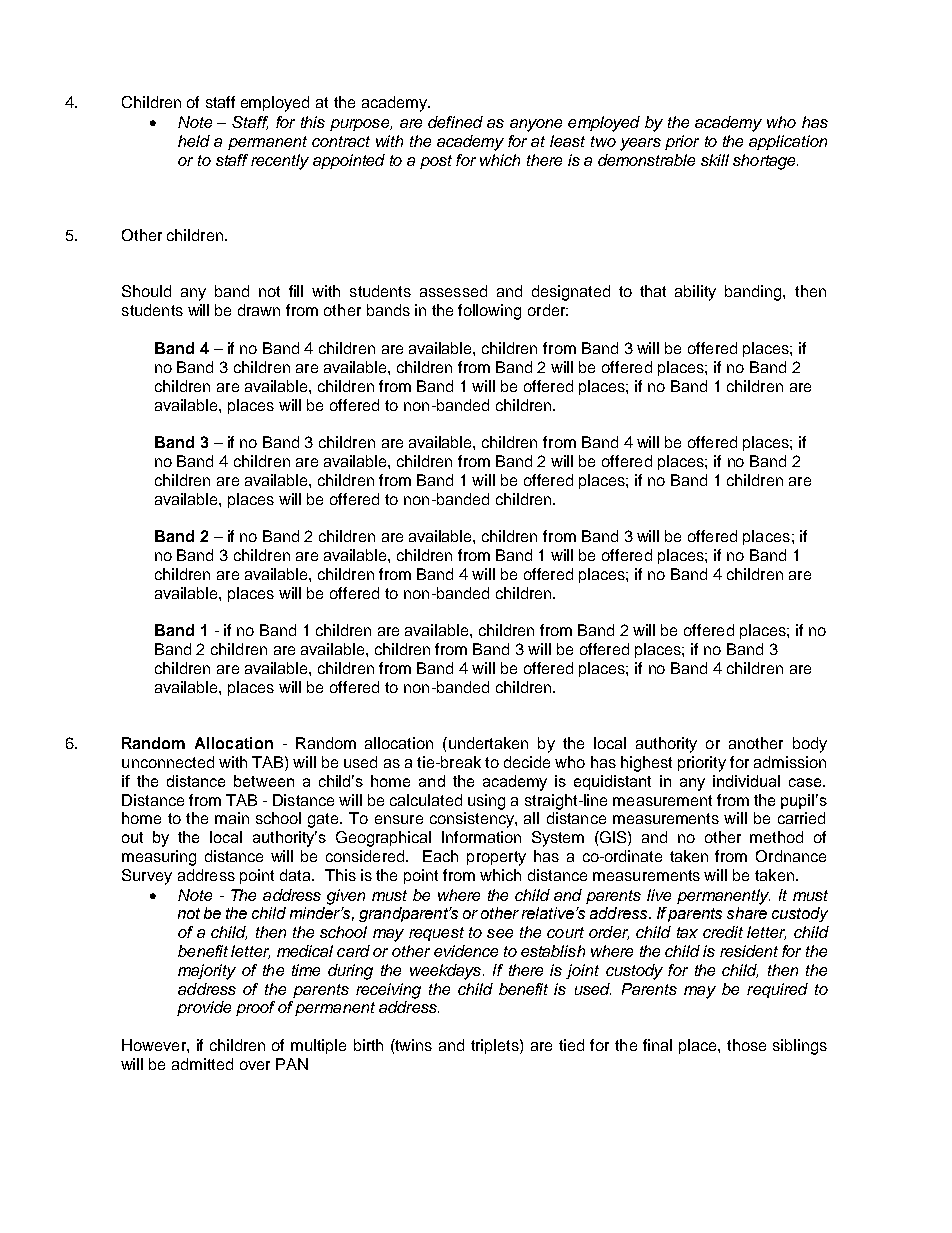 The width and height of the screenshot is (952, 1233). I want to click on triplets, so click(496, 1046).
